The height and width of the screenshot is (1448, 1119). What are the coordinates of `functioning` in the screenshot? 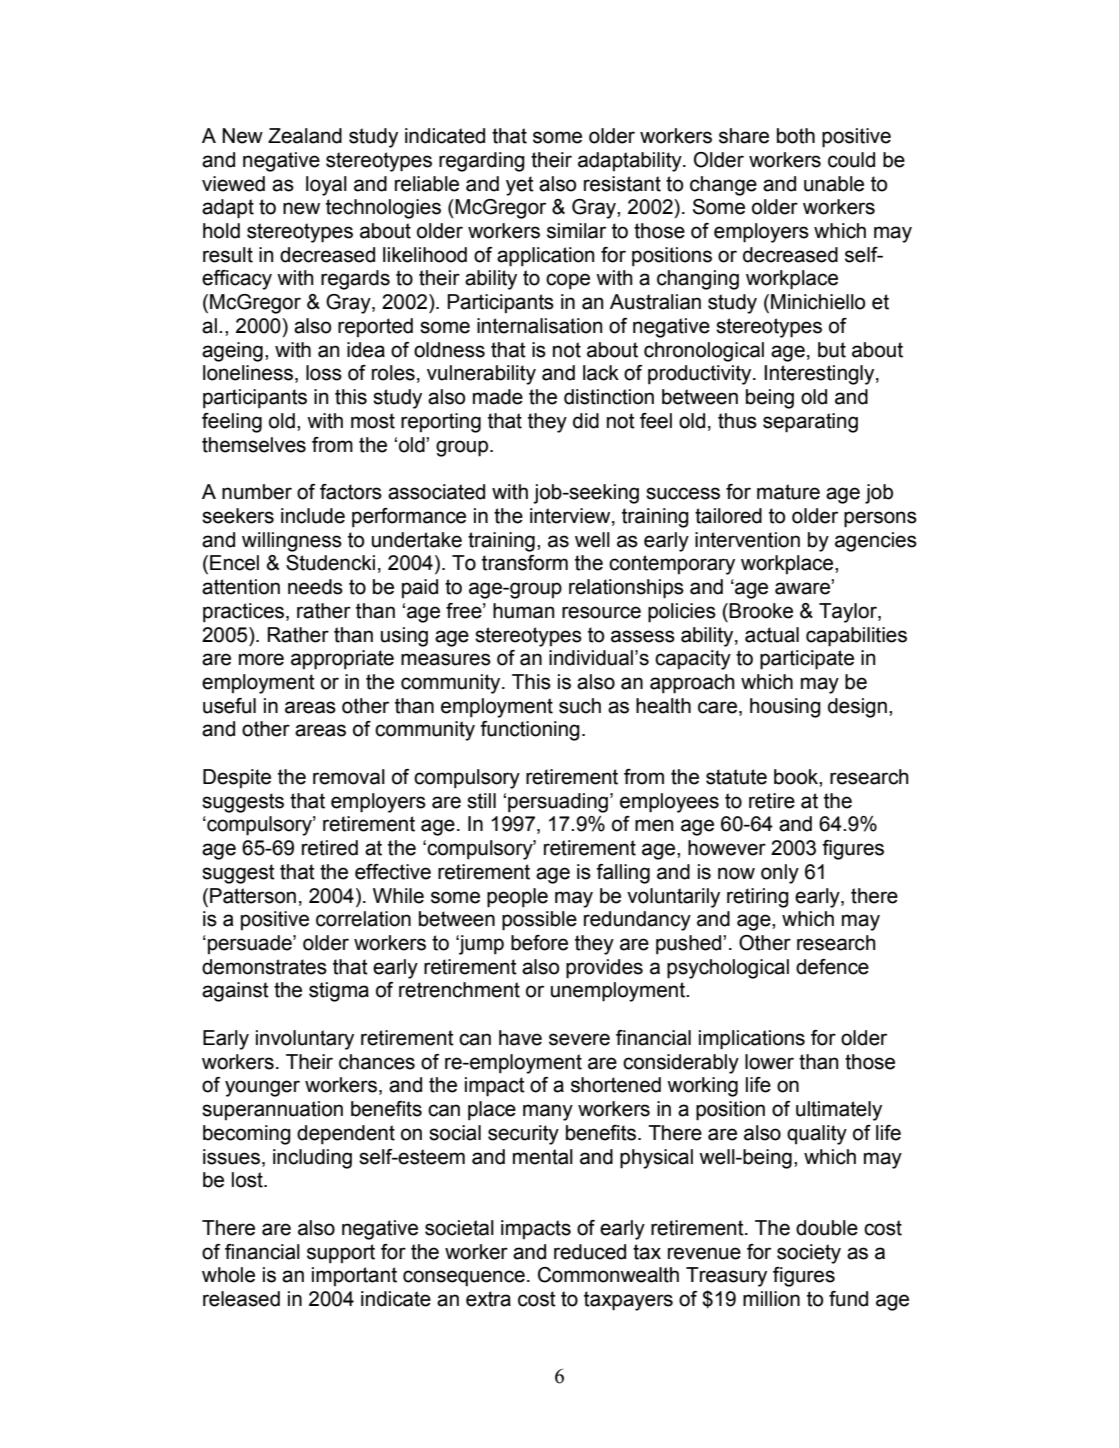 It's located at (530, 731).
